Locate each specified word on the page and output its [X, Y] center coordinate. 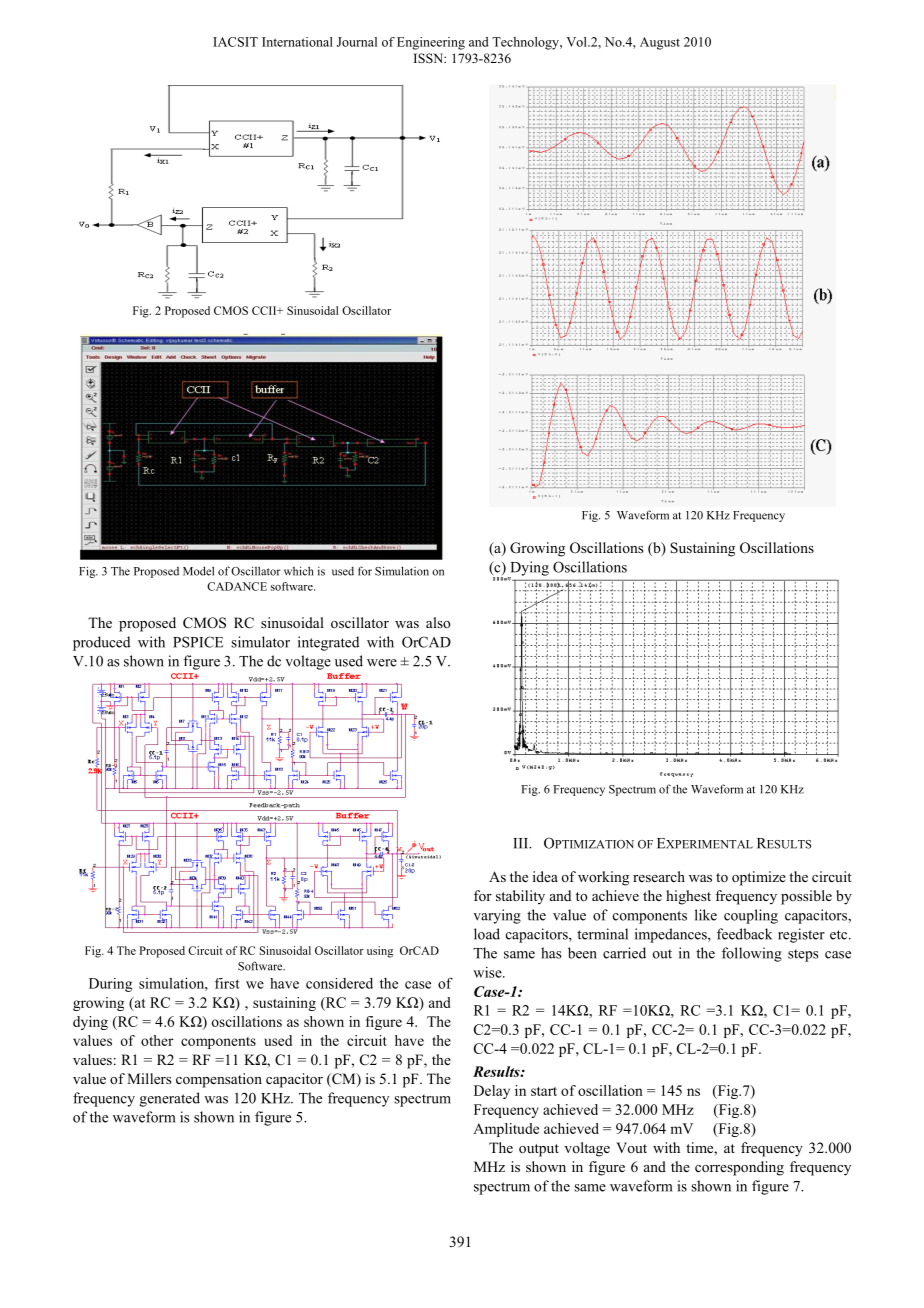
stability [520, 897]
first [227, 983]
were [382, 663]
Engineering [431, 43]
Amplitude [506, 1130]
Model [198, 571]
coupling [751, 916]
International [297, 42]
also [438, 622]
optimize [759, 878]
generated [170, 1099]
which [299, 571]
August [660, 43]
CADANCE [237, 586]
